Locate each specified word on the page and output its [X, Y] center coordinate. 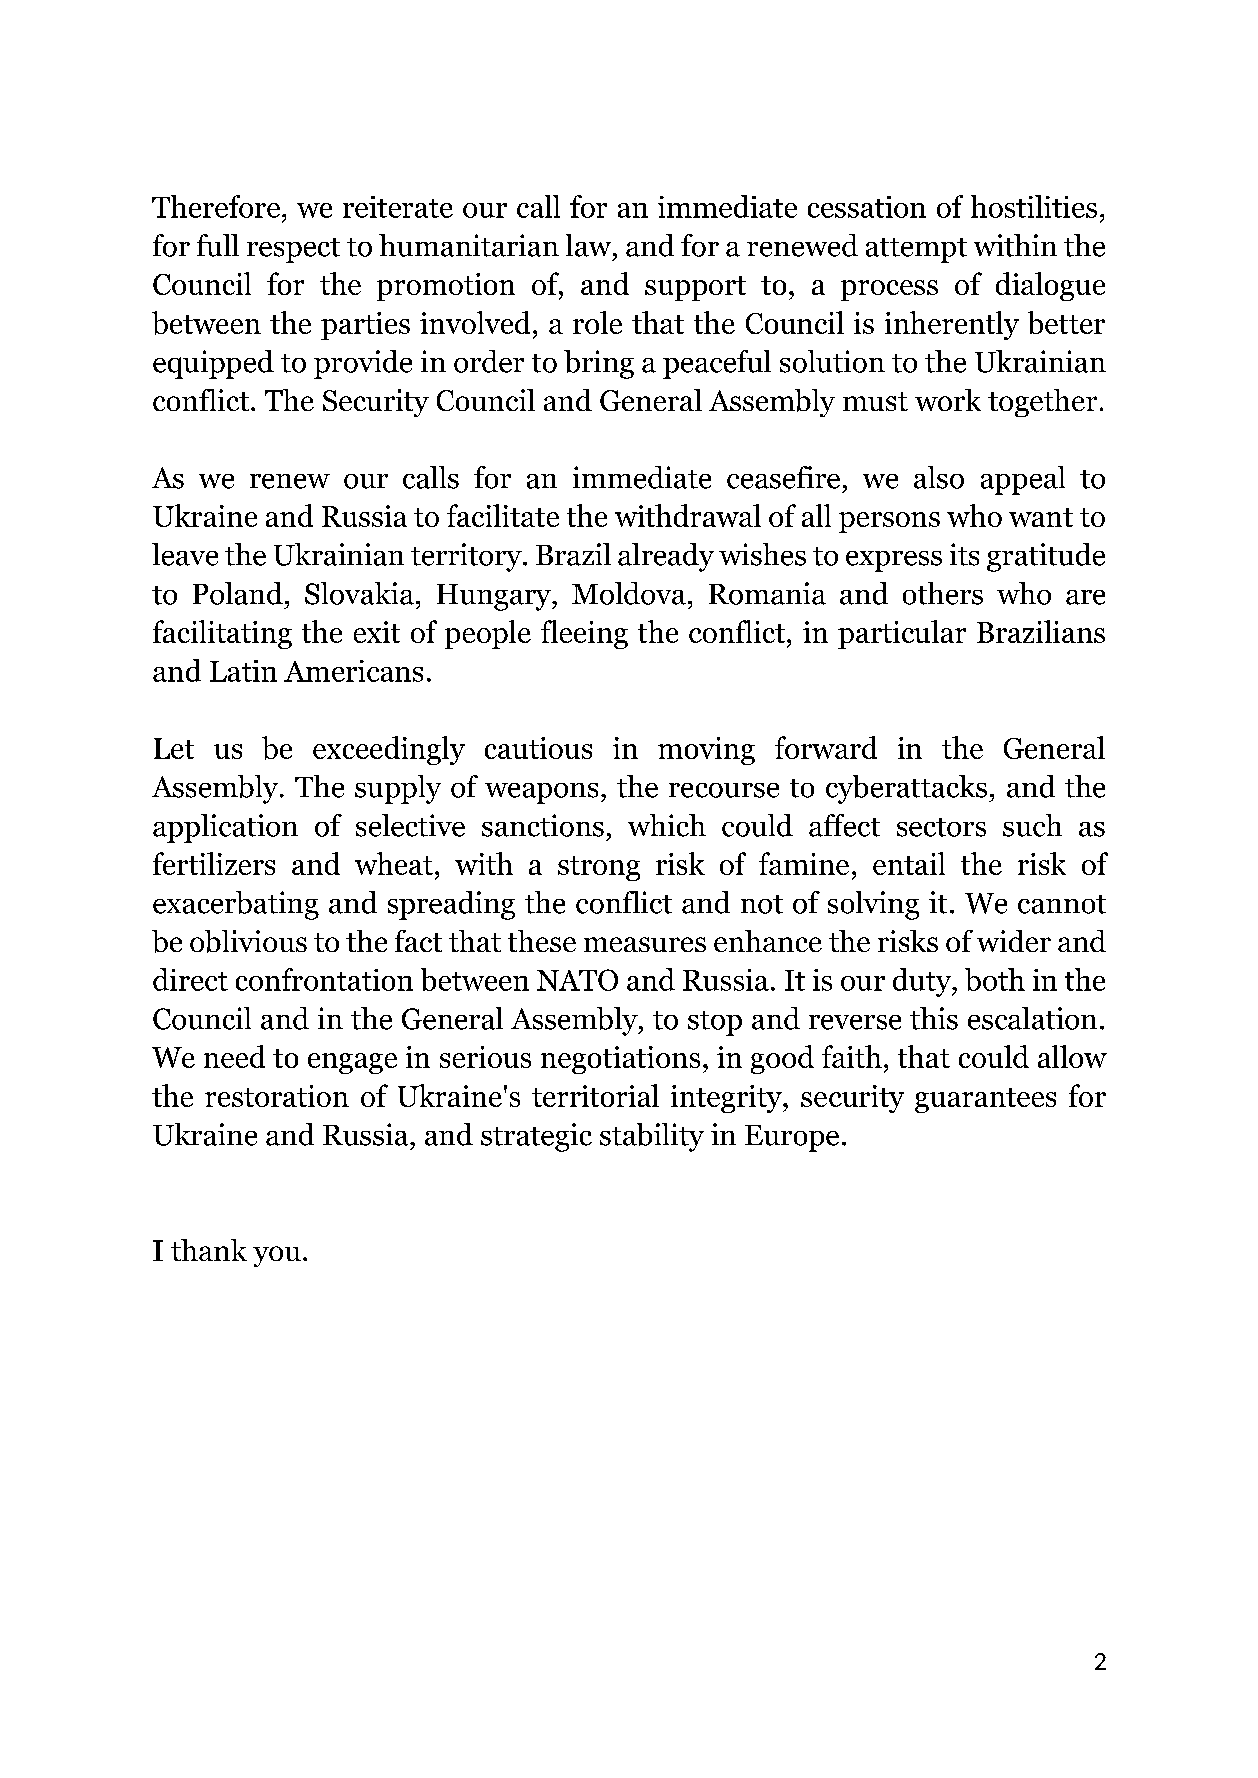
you [277, 1256]
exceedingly [389, 750]
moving [706, 751]
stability [652, 1137]
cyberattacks [906, 789]
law [590, 245]
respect [293, 250]
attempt [916, 250]
